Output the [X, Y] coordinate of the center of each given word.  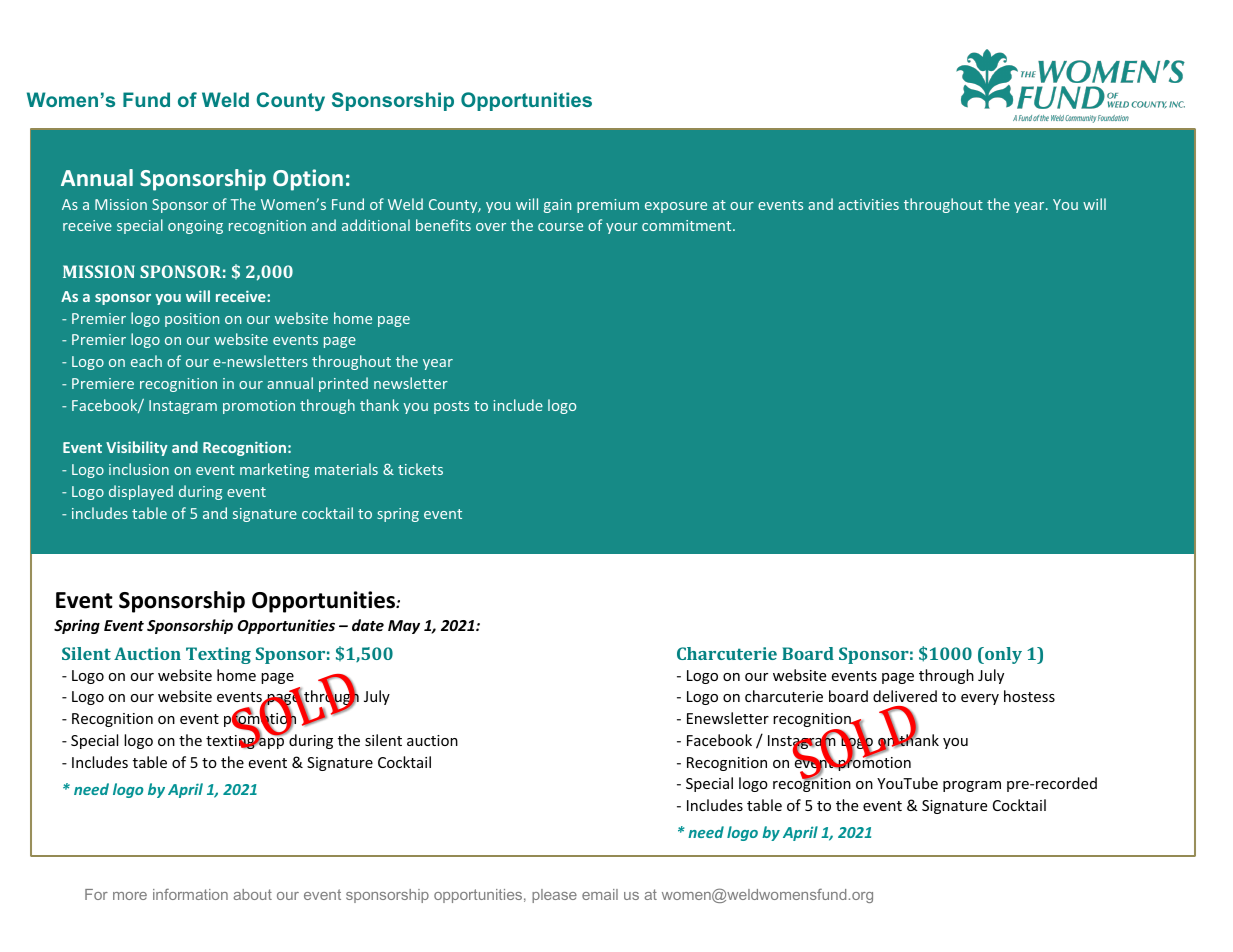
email [600, 894]
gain [557, 206]
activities [868, 204]
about [253, 894]
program [972, 786]
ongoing [195, 227]
